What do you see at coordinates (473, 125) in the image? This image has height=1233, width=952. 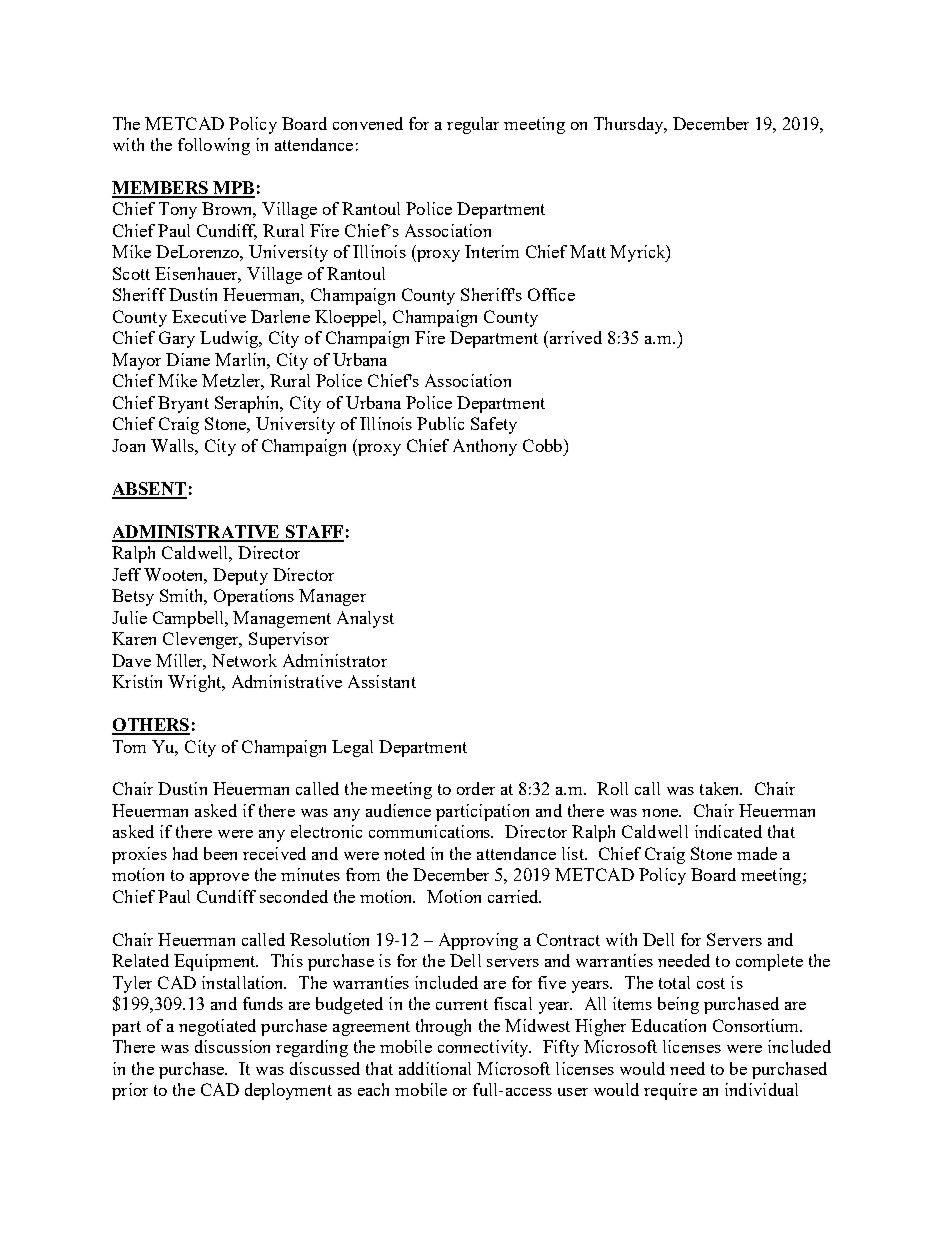 I see `regular` at bounding box center [473, 125].
